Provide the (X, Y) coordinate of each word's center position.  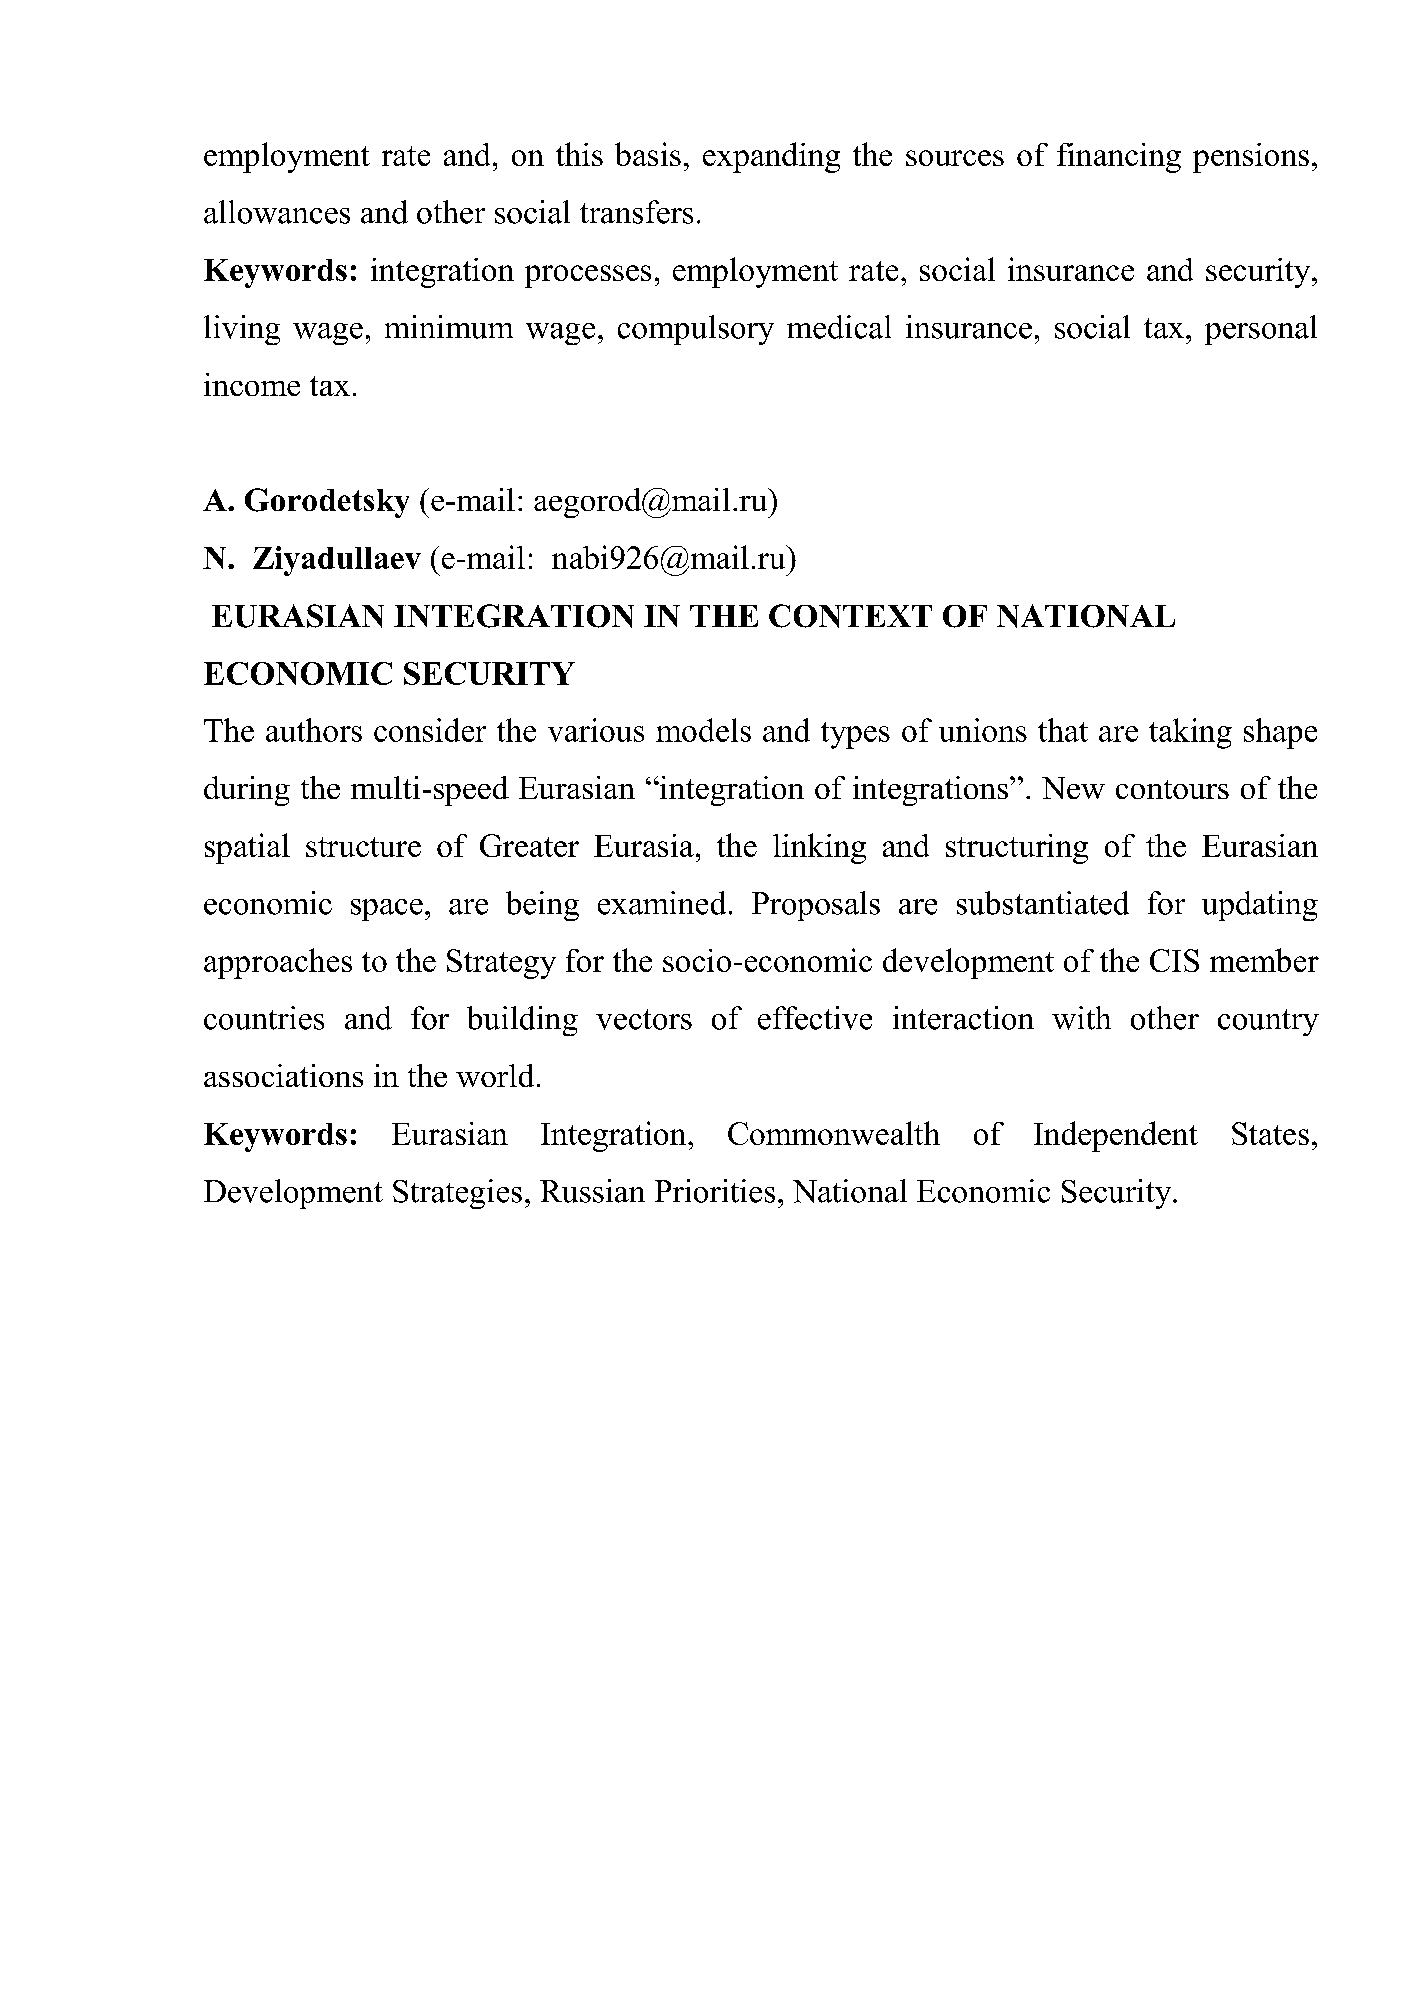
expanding (771, 157)
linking (819, 848)
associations (283, 1075)
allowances (277, 212)
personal (1261, 330)
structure (363, 847)
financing (1119, 158)
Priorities (715, 1191)
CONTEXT (850, 616)
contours (1172, 789)
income (252, 384)
